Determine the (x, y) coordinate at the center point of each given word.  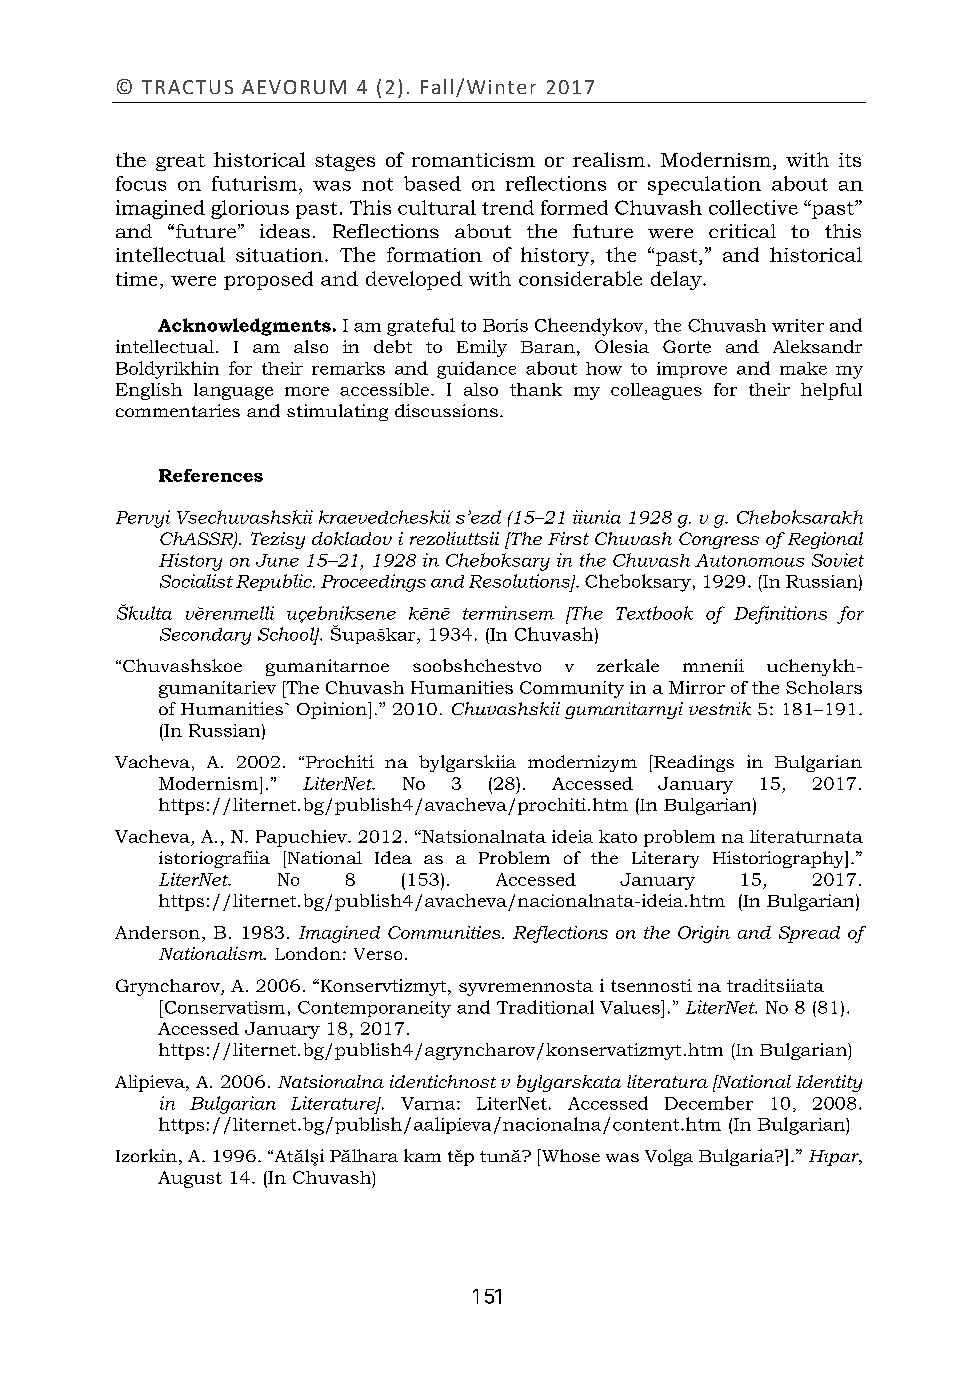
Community (572, 689)
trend (508, 207)
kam (422, 1155)
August (190, 1179)
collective (753, 207)
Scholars (824, 687)
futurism (256, 183)
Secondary (205, 636)
